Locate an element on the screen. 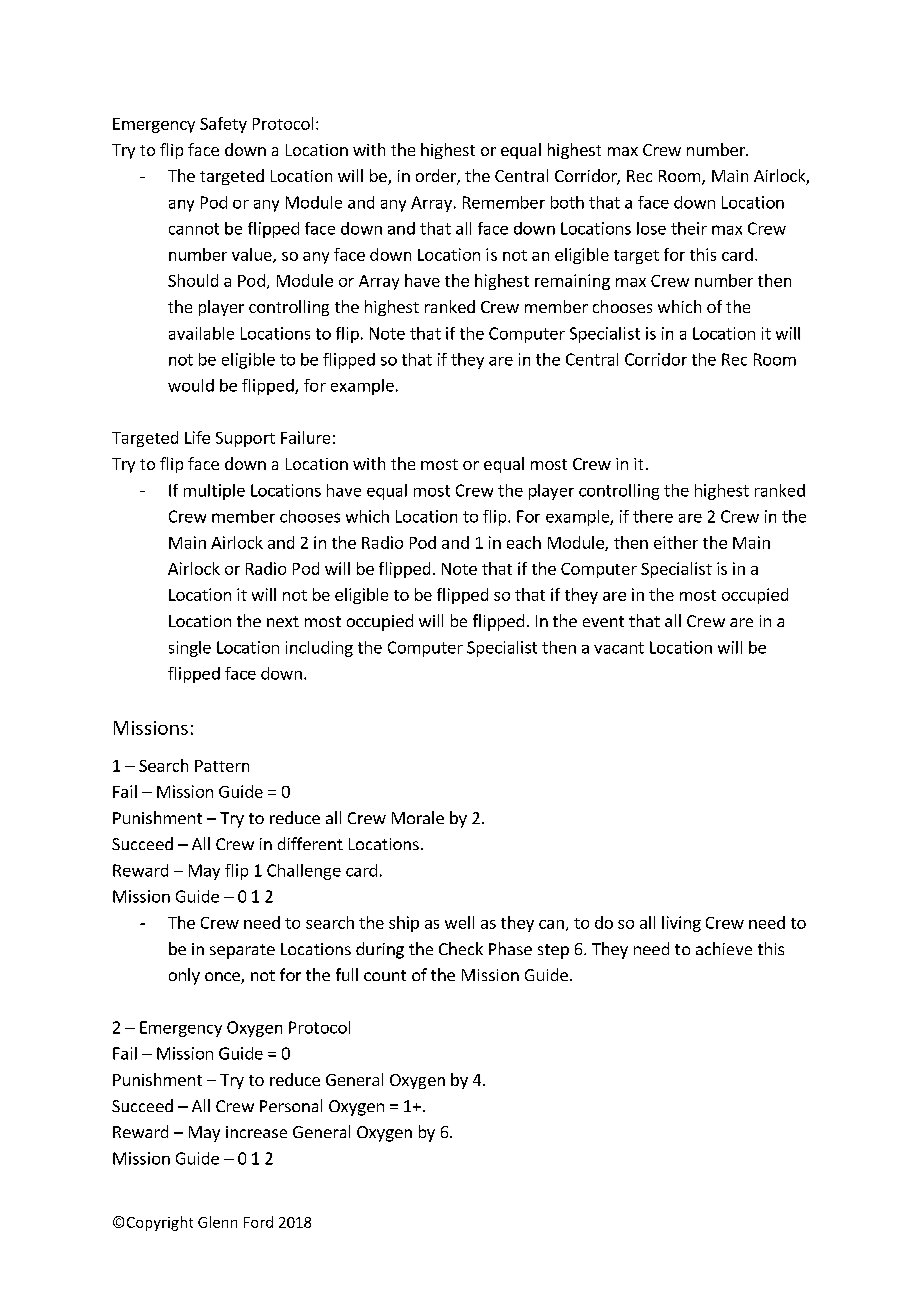 This screenshot has height=1308, width=924. Personal is located at coordinates (291, 1105).
